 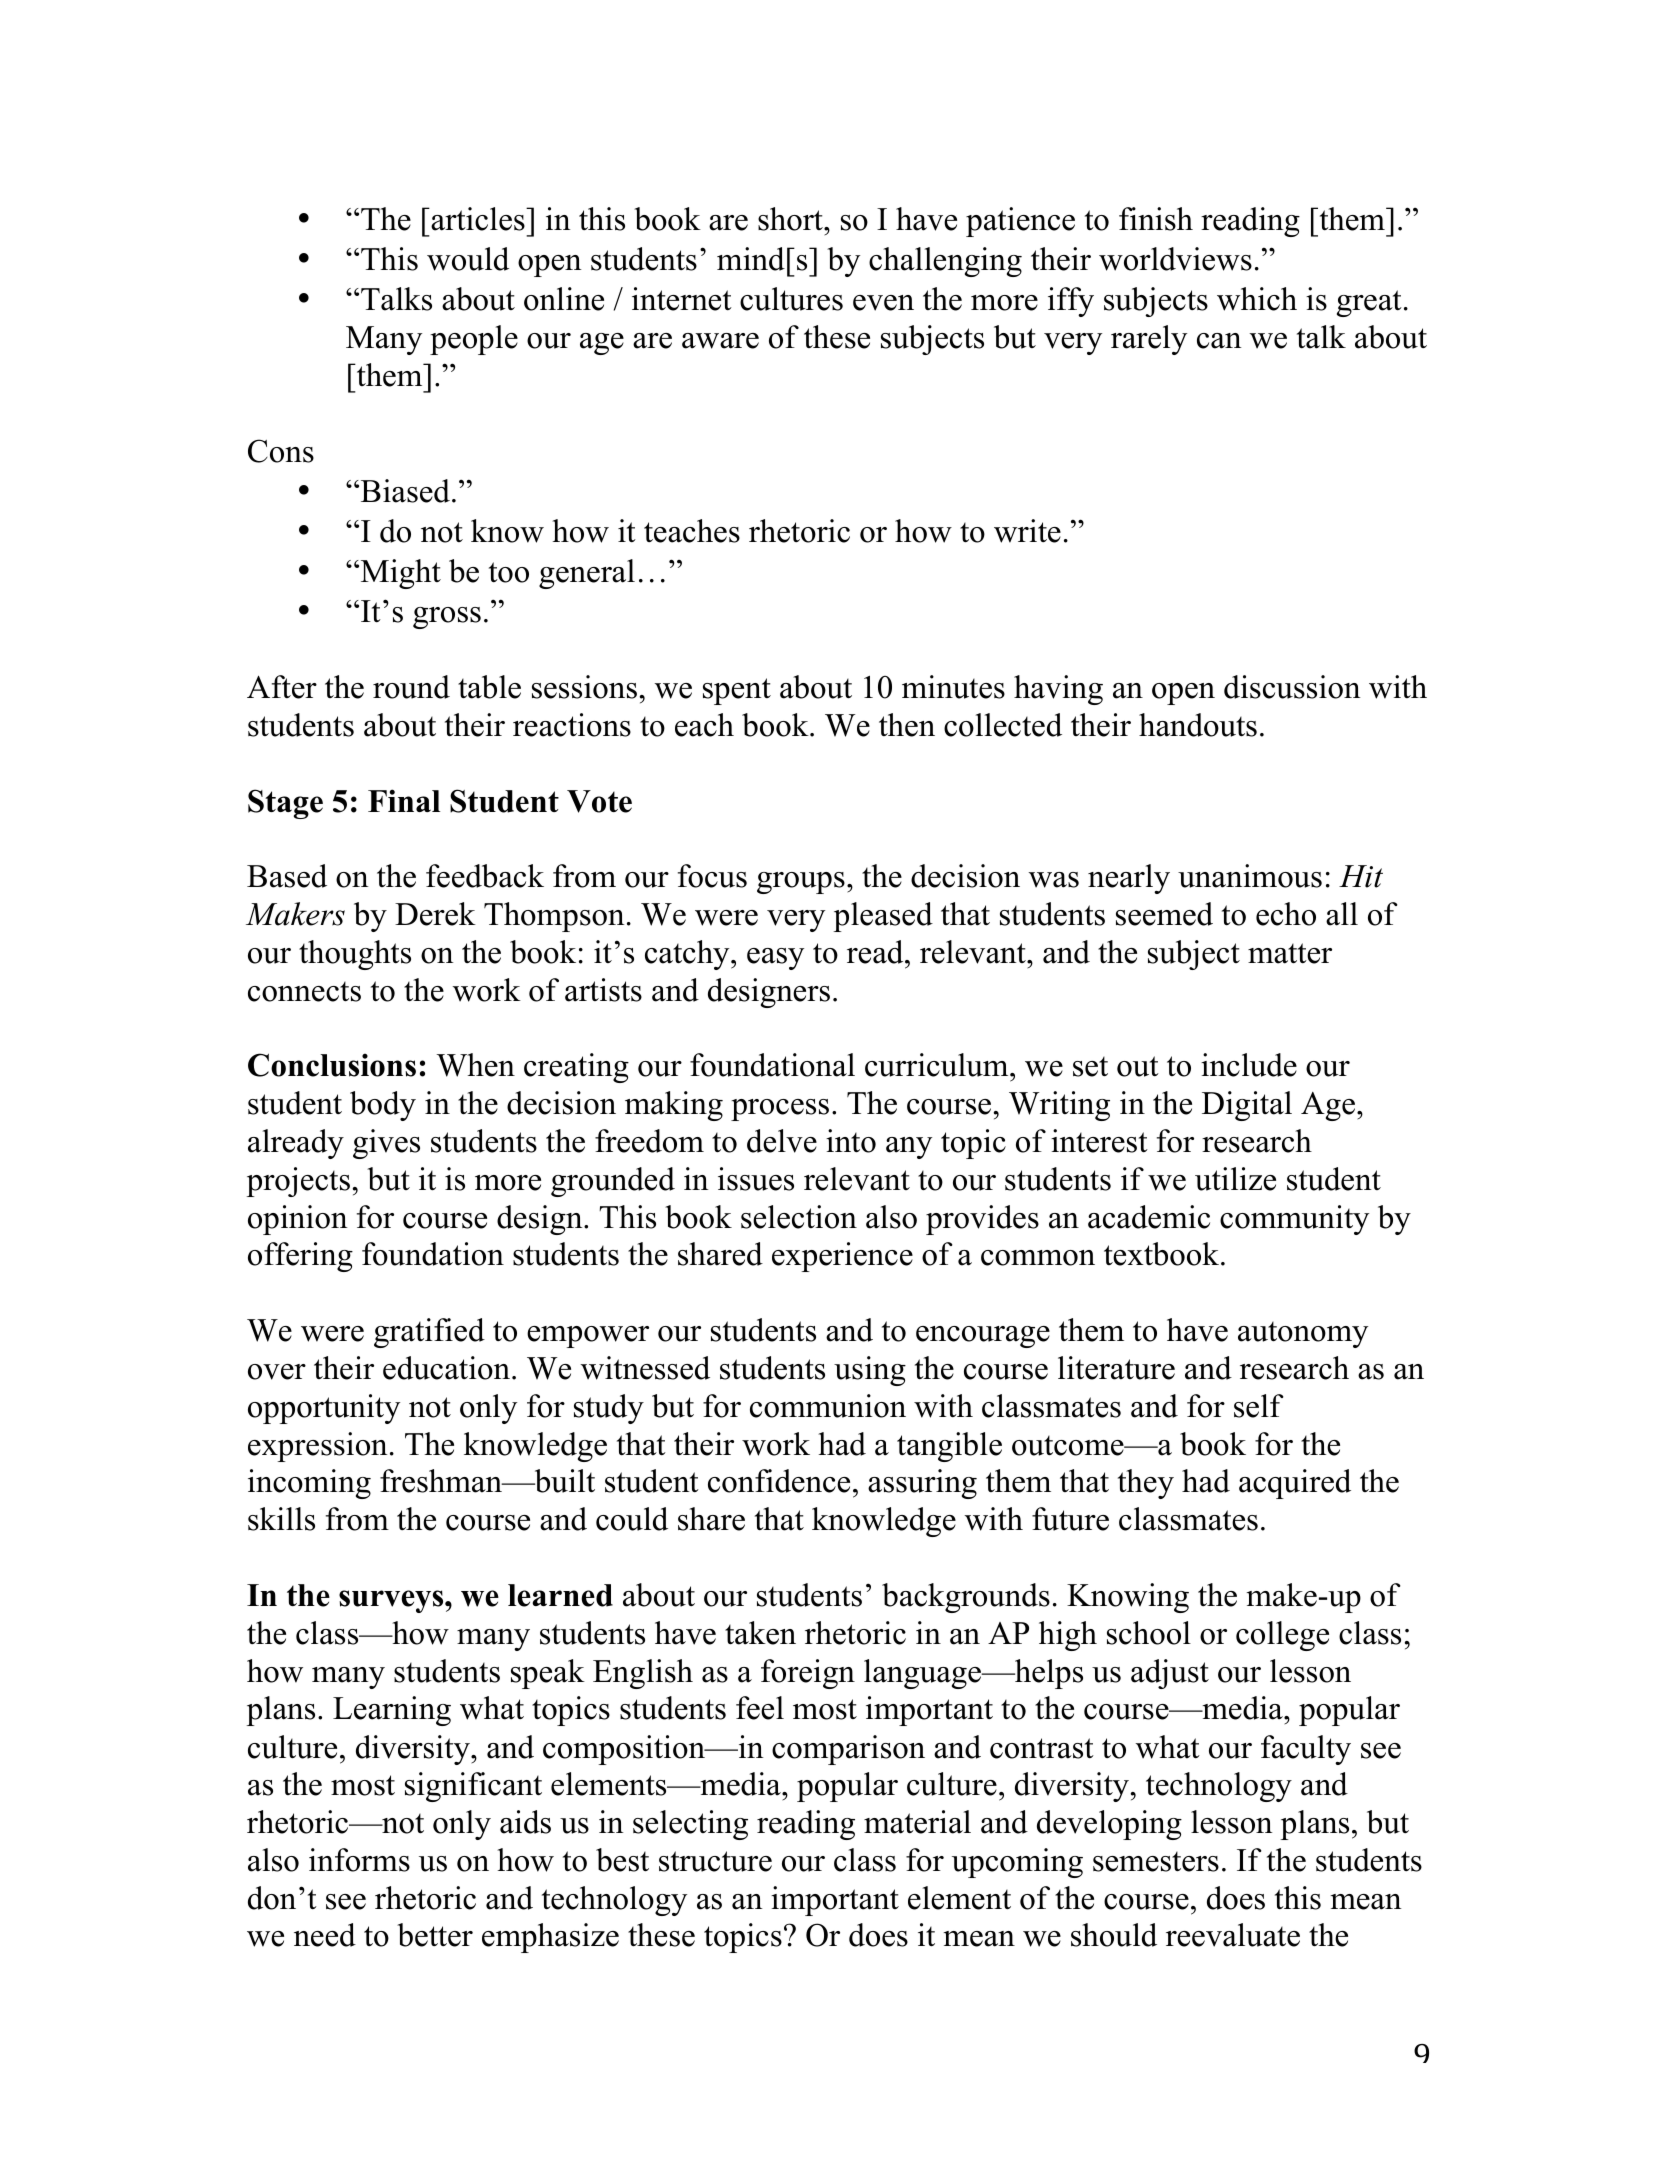 What do you see at coordinates (1249, 1065) in the document?
I see `include` at bounding box center [1249, 1065].
